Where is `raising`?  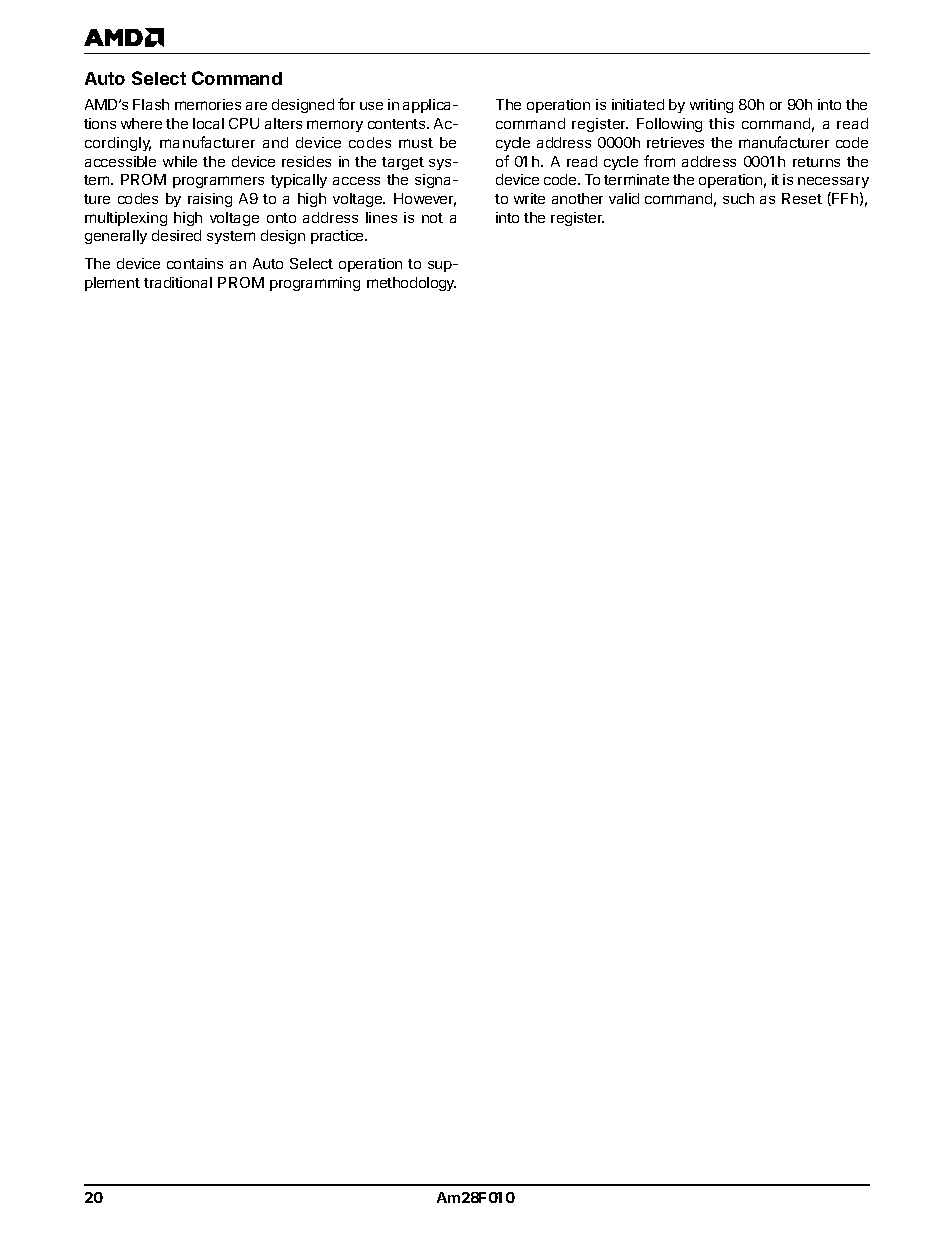 raising is located at coordinates (210, 200).
